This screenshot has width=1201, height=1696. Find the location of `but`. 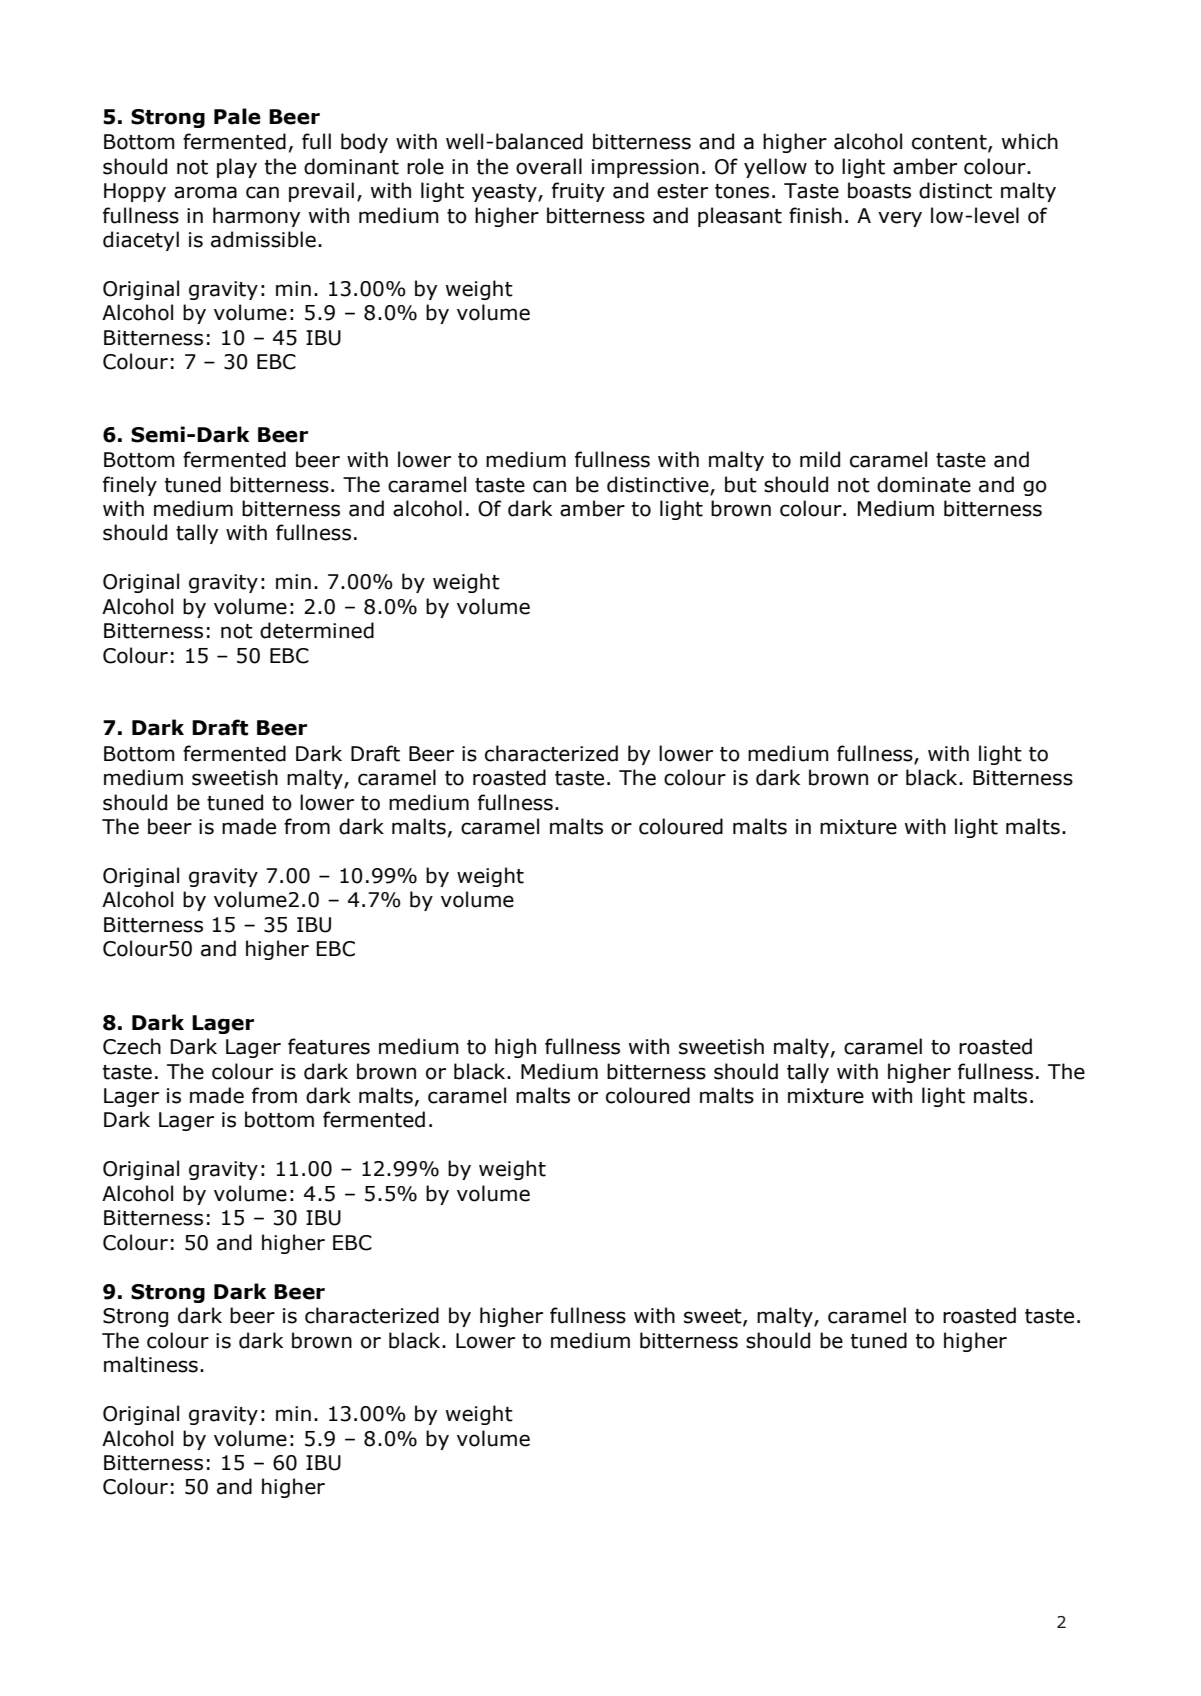

but is located at coordinates (741, 484).
